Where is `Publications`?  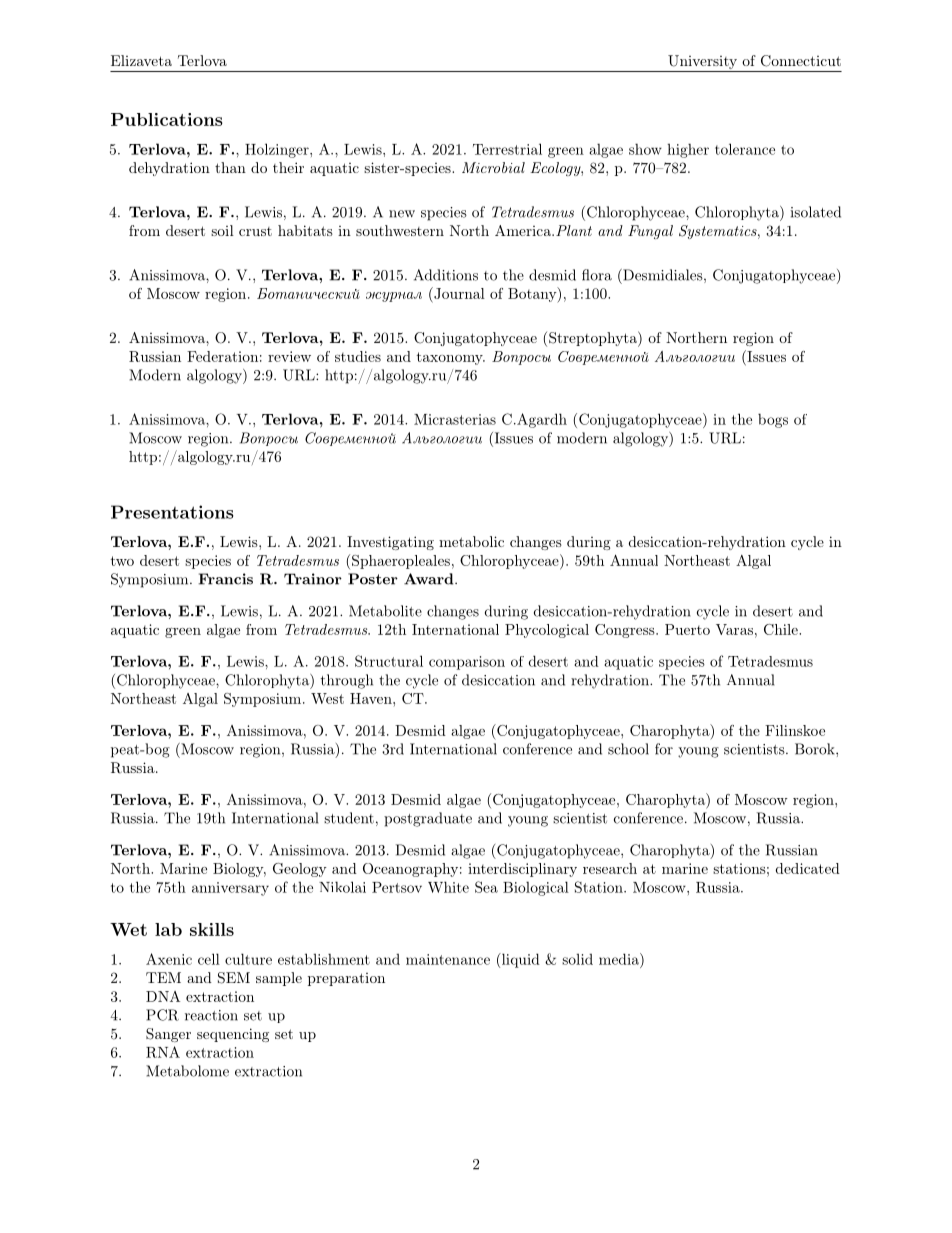
Publications is located at coordinates (167, 119).
